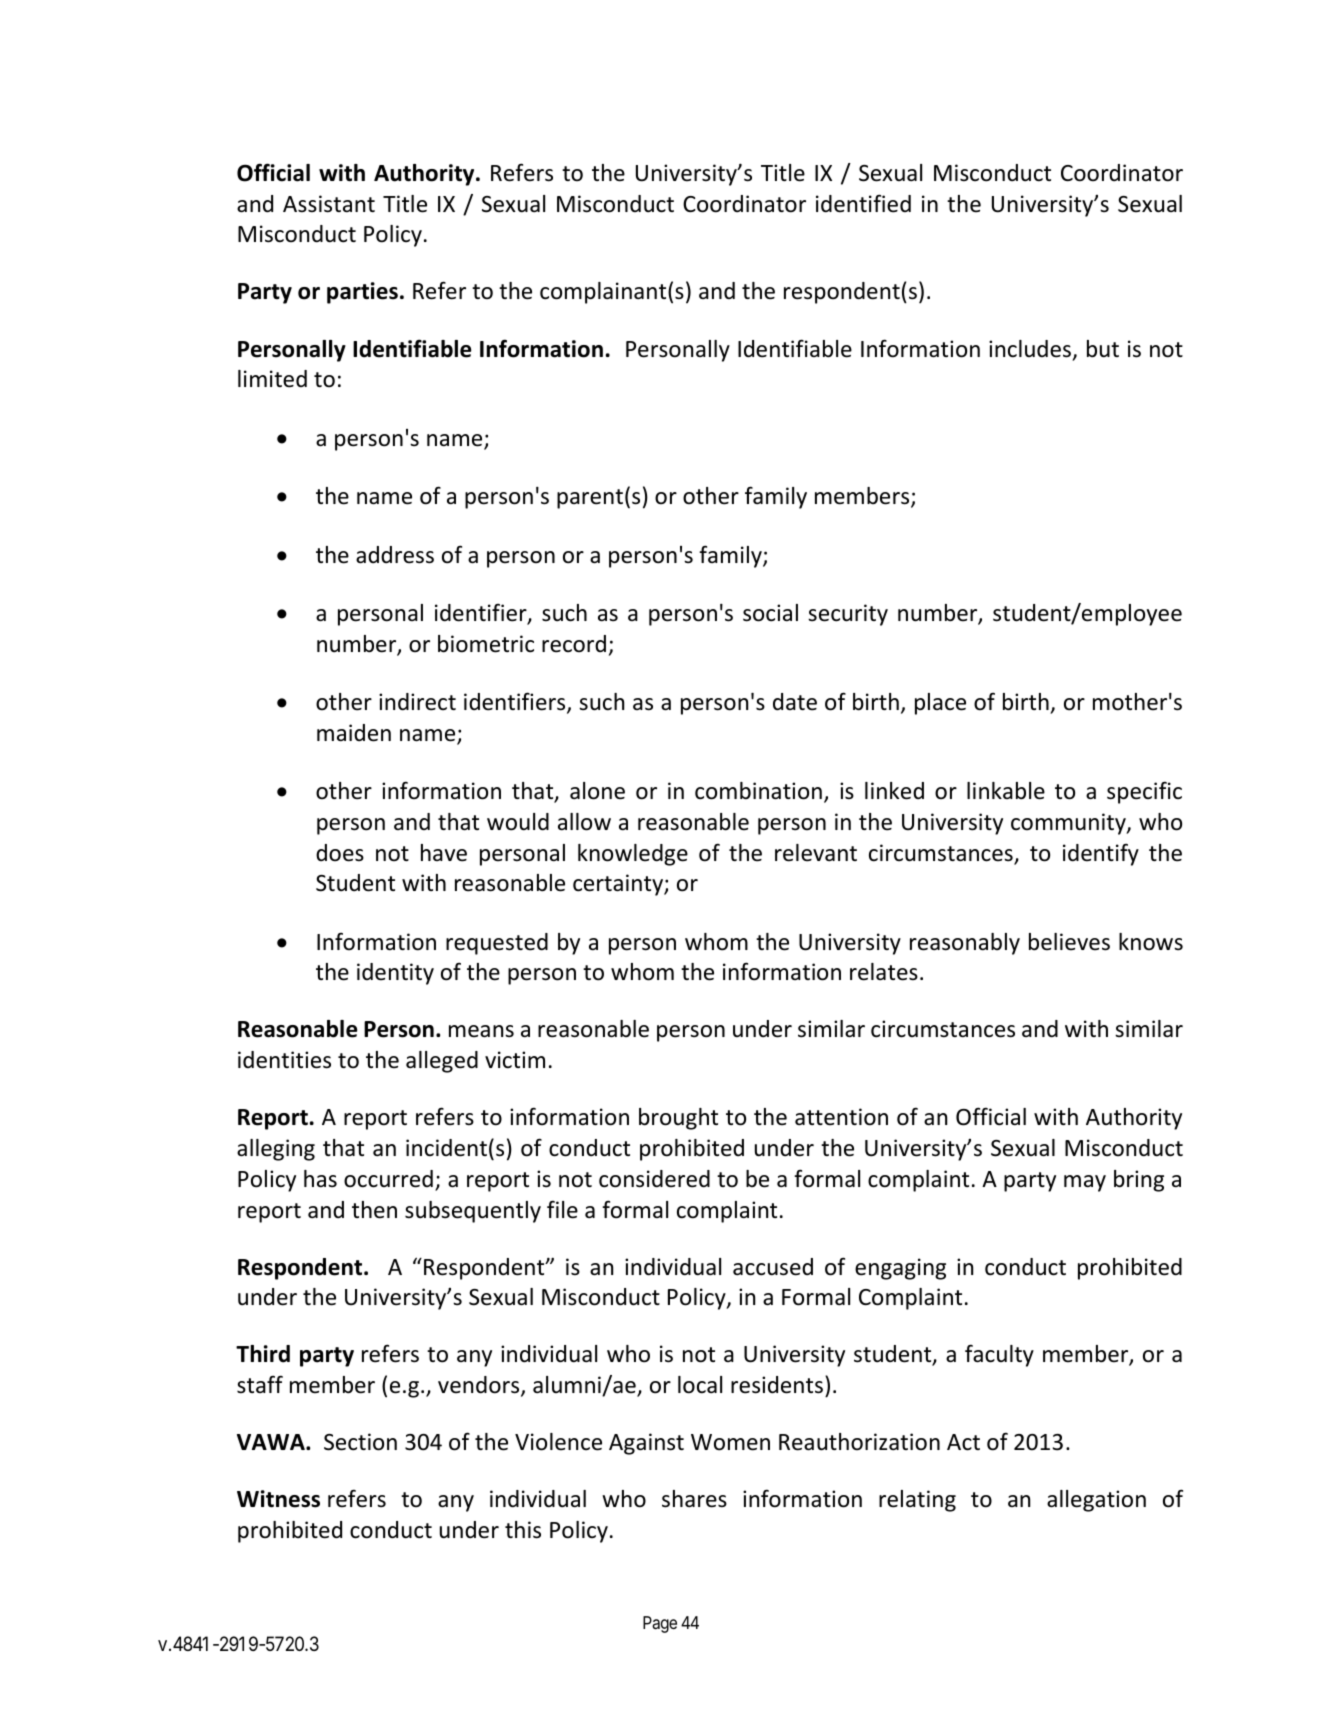 Image resolution: width=1341 pixels, height=1735 pixels. What do you see at coordinates (278, 1499) in the screenshot?
I see `Witness` at bounding box center [278, 1499].
